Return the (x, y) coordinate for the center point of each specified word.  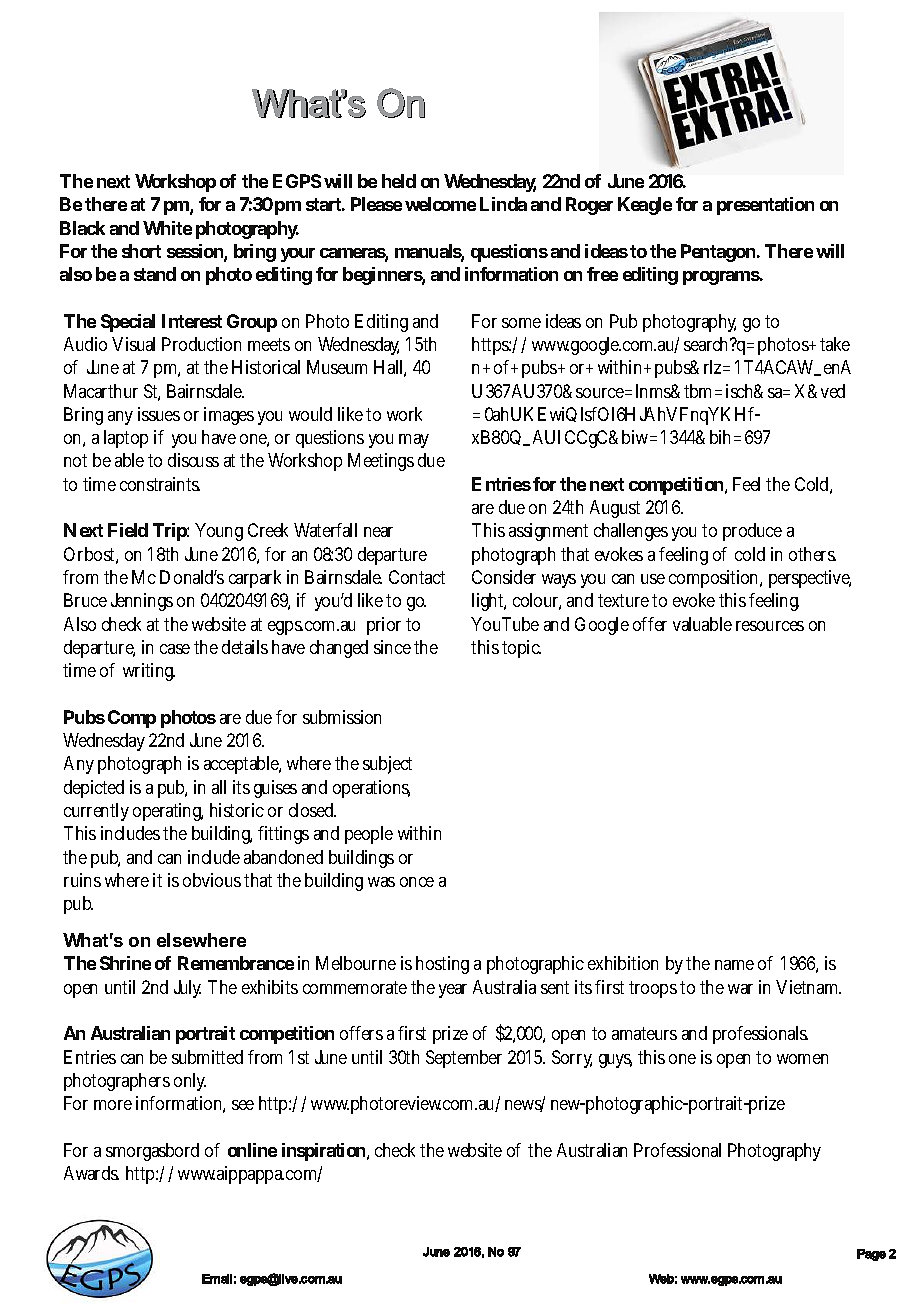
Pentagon (718, 253)
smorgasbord (152, 1152)
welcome (440, 204)
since (392, 647)
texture (625, 600)
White (167, 228)
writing (149, 672)
